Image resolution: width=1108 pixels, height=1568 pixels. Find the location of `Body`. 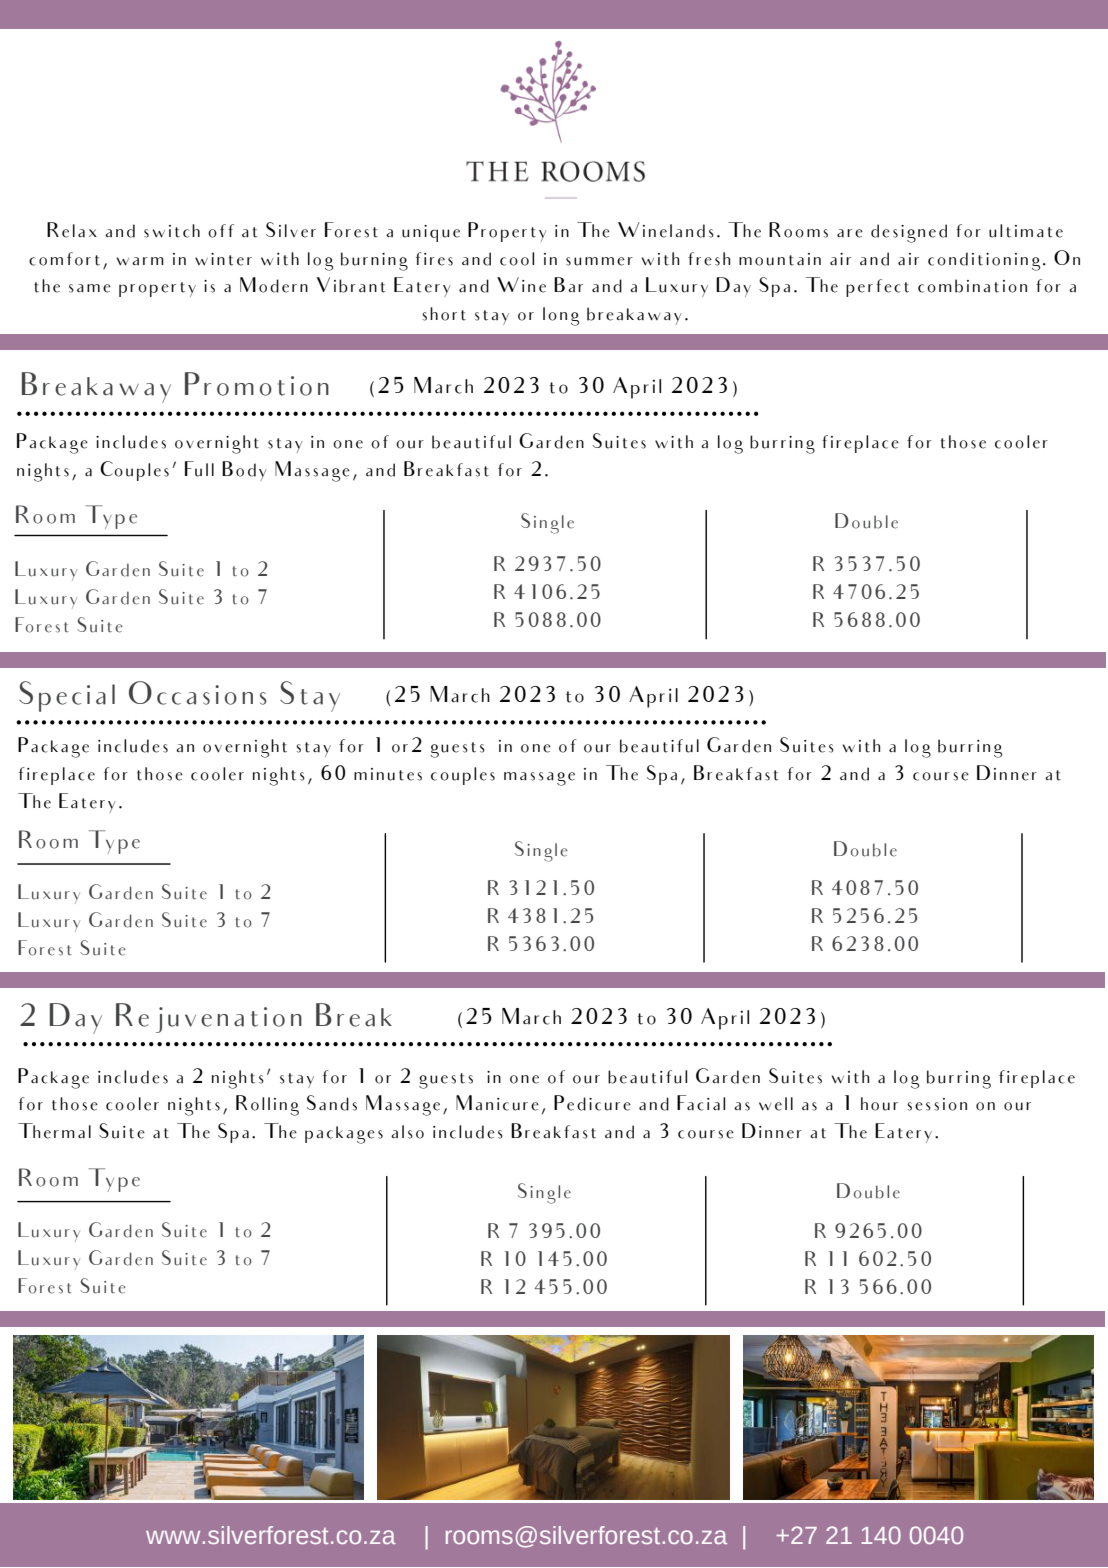

Body is located at coordinates (244, 471).
